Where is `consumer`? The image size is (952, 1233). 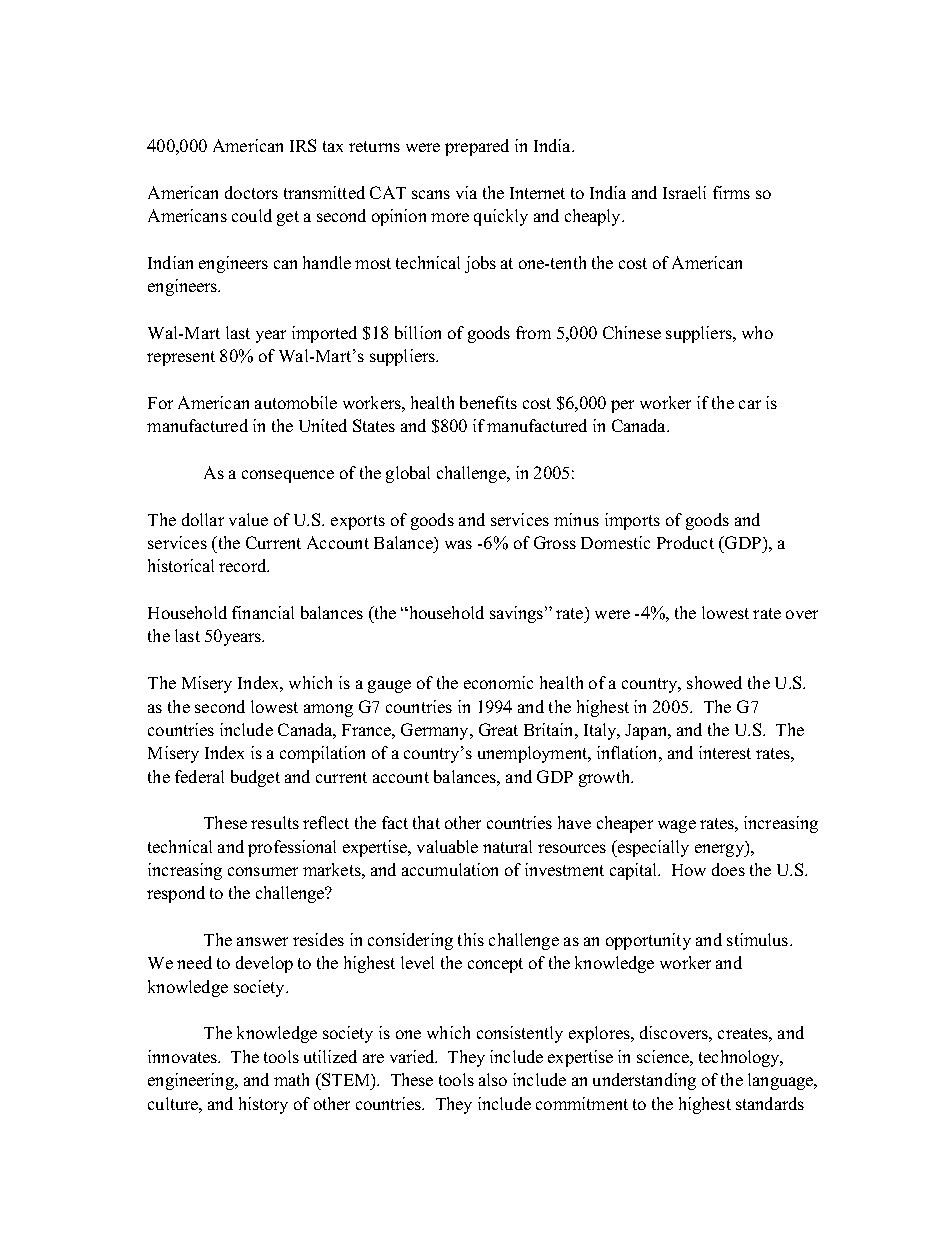
consumer is located at coordinates (263, 871).
